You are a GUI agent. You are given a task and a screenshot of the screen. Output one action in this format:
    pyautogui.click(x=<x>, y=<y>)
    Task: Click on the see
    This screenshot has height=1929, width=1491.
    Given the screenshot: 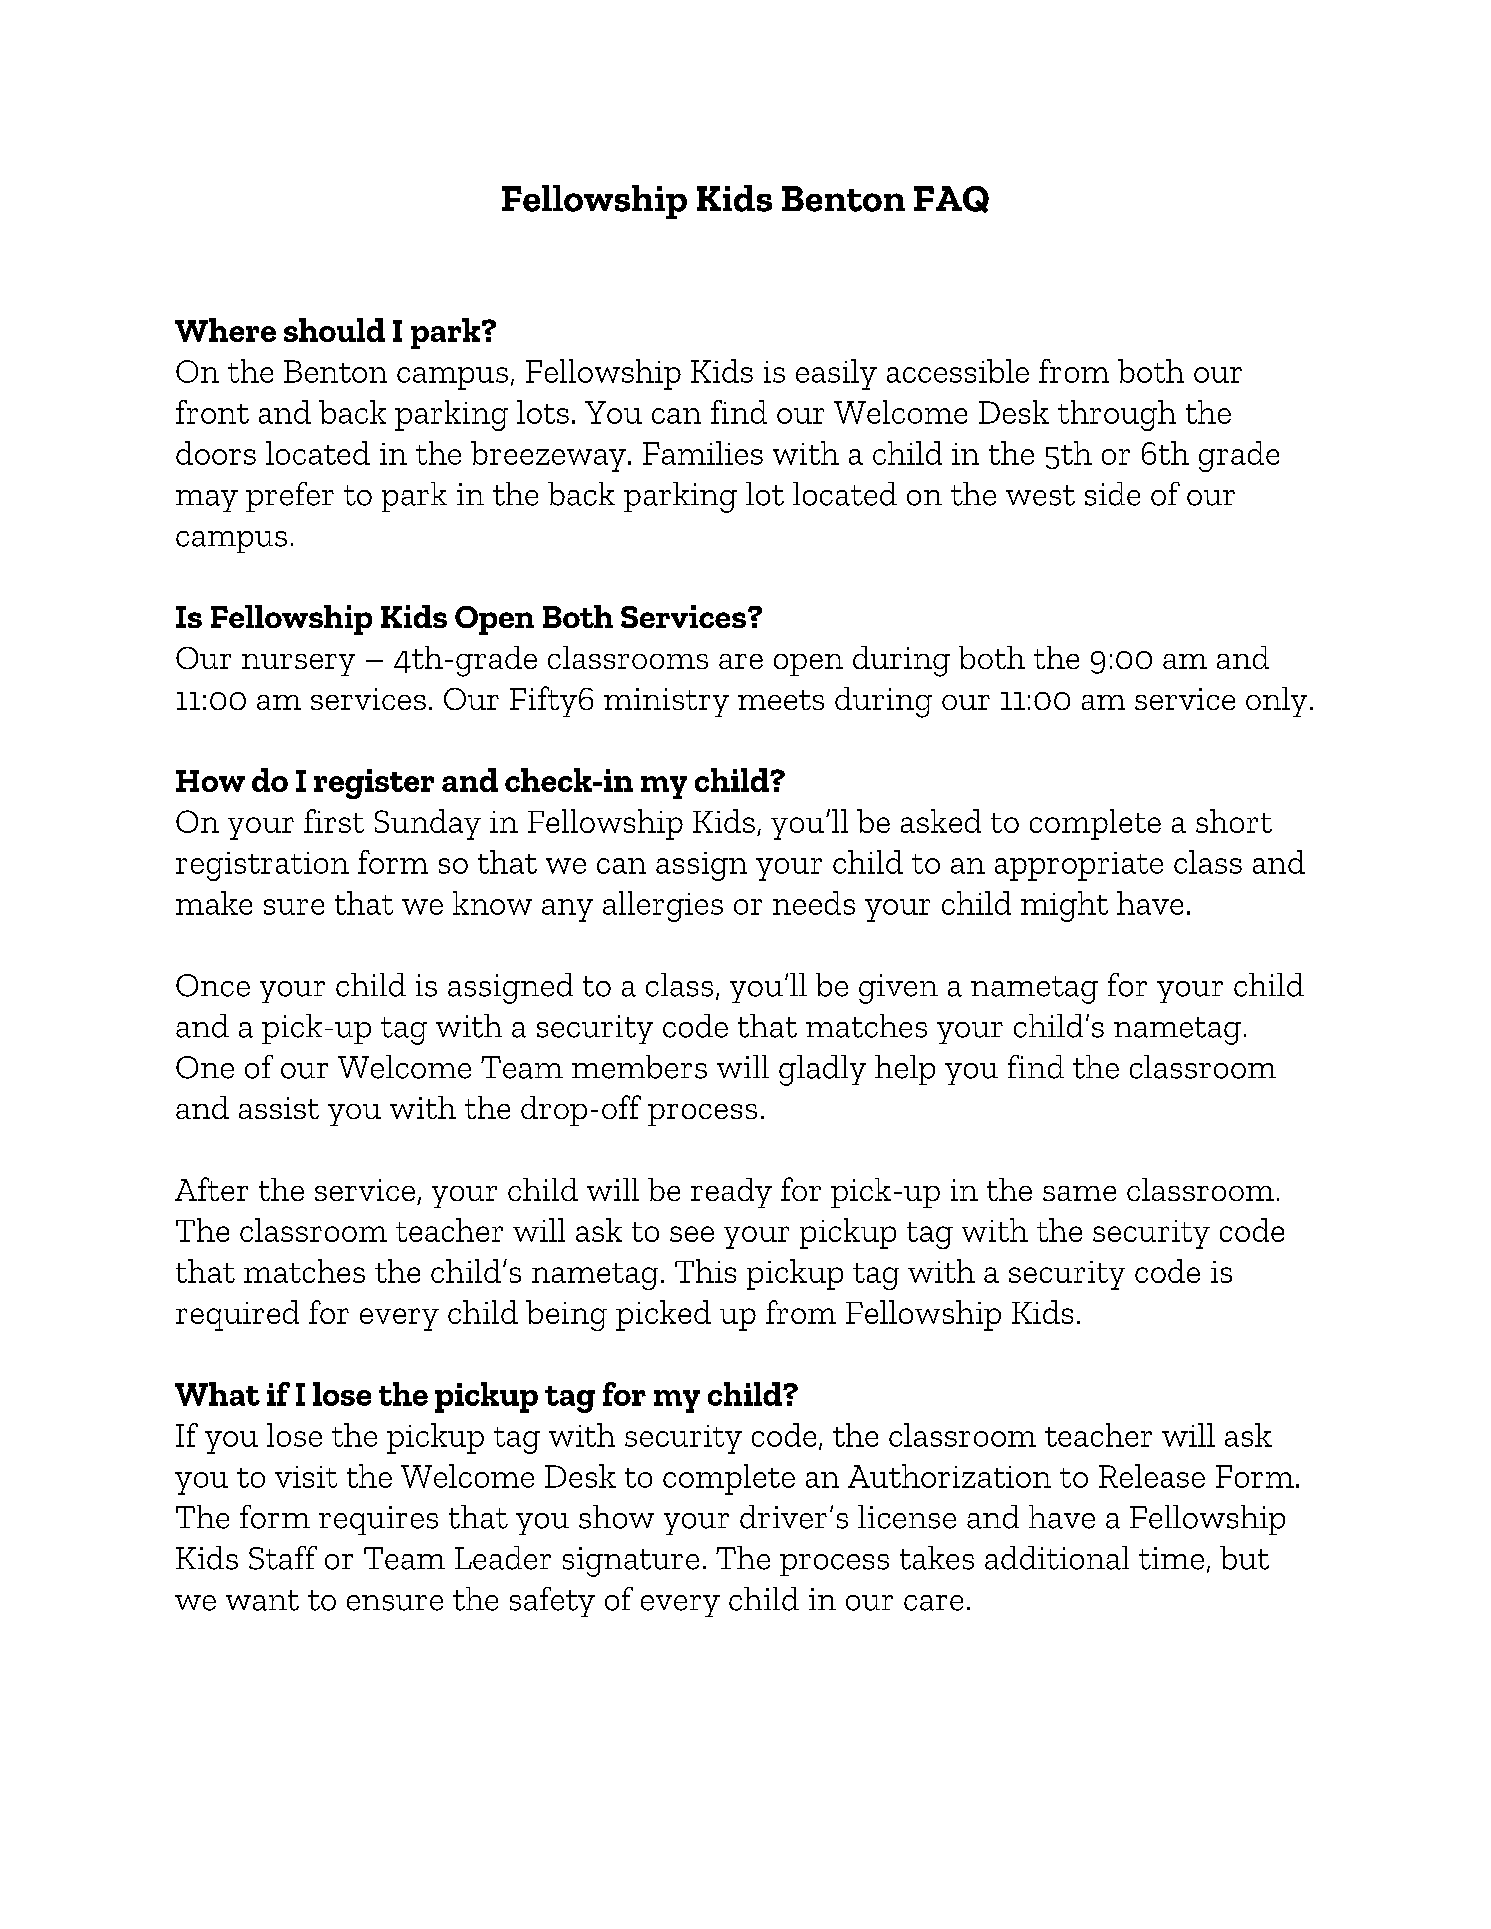 What is the action you would take?
    pyautogui.click(x=692, y=1234)
